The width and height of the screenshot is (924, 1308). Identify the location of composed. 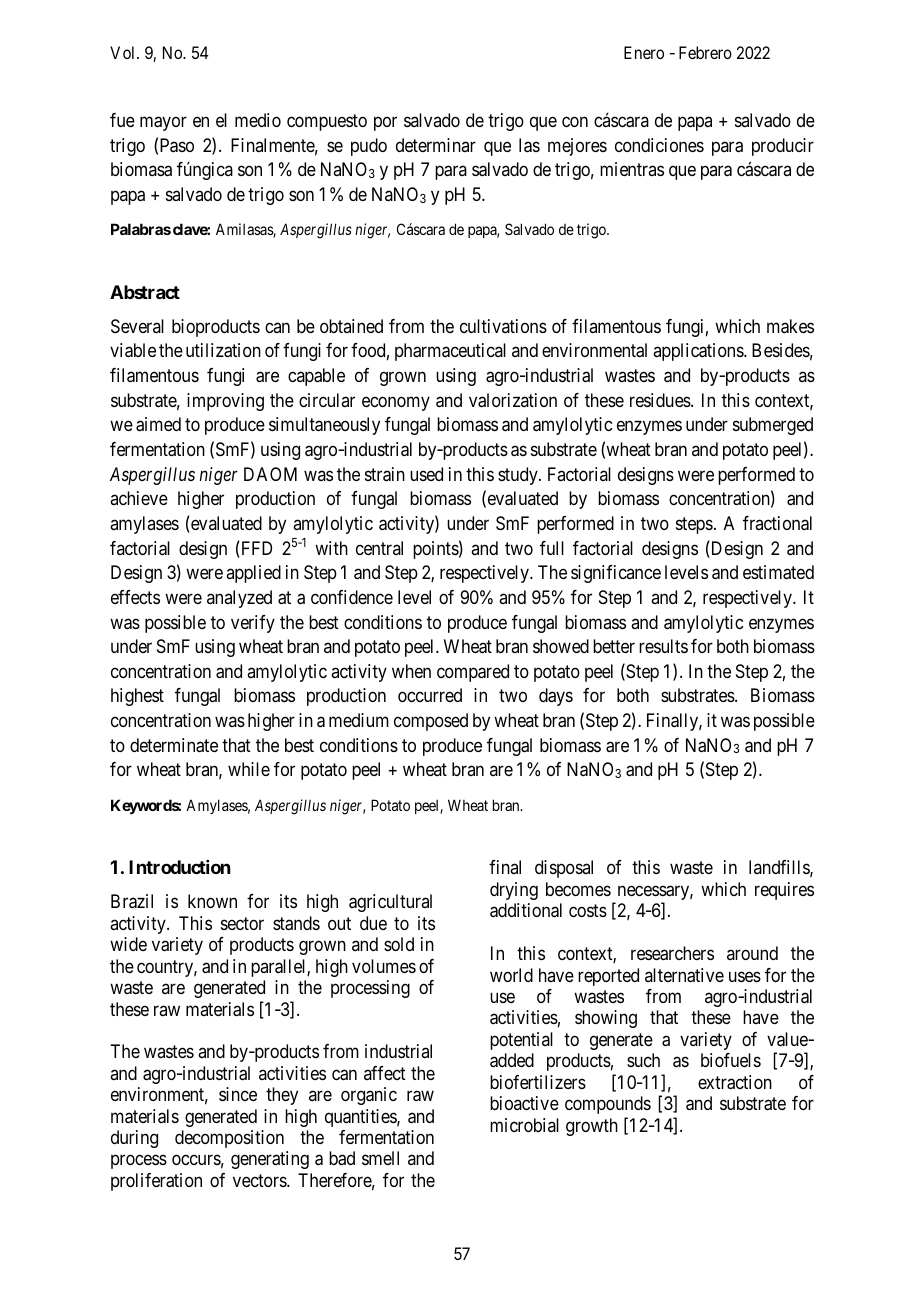
(431, 722).
